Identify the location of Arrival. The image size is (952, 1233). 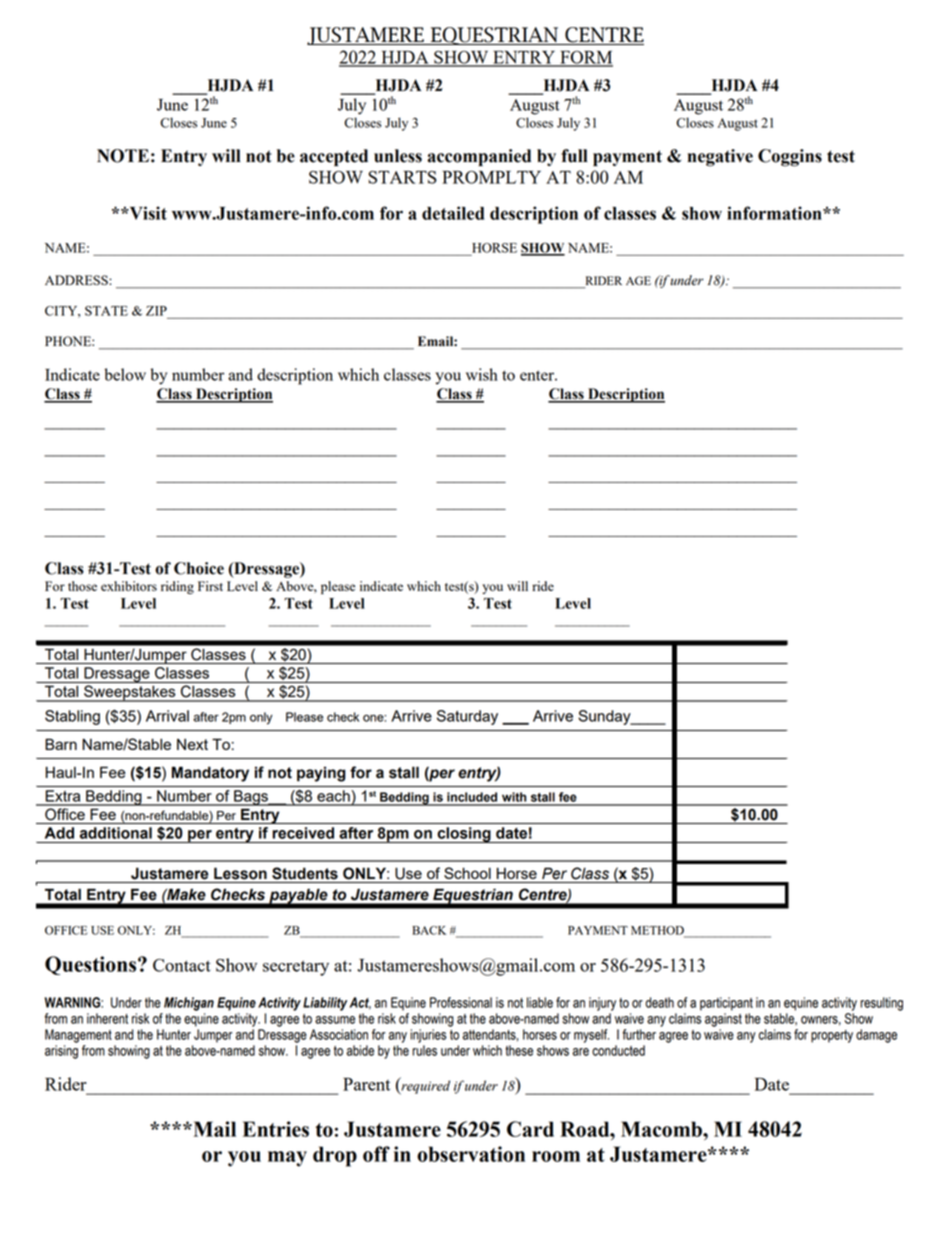
(167, 716).
